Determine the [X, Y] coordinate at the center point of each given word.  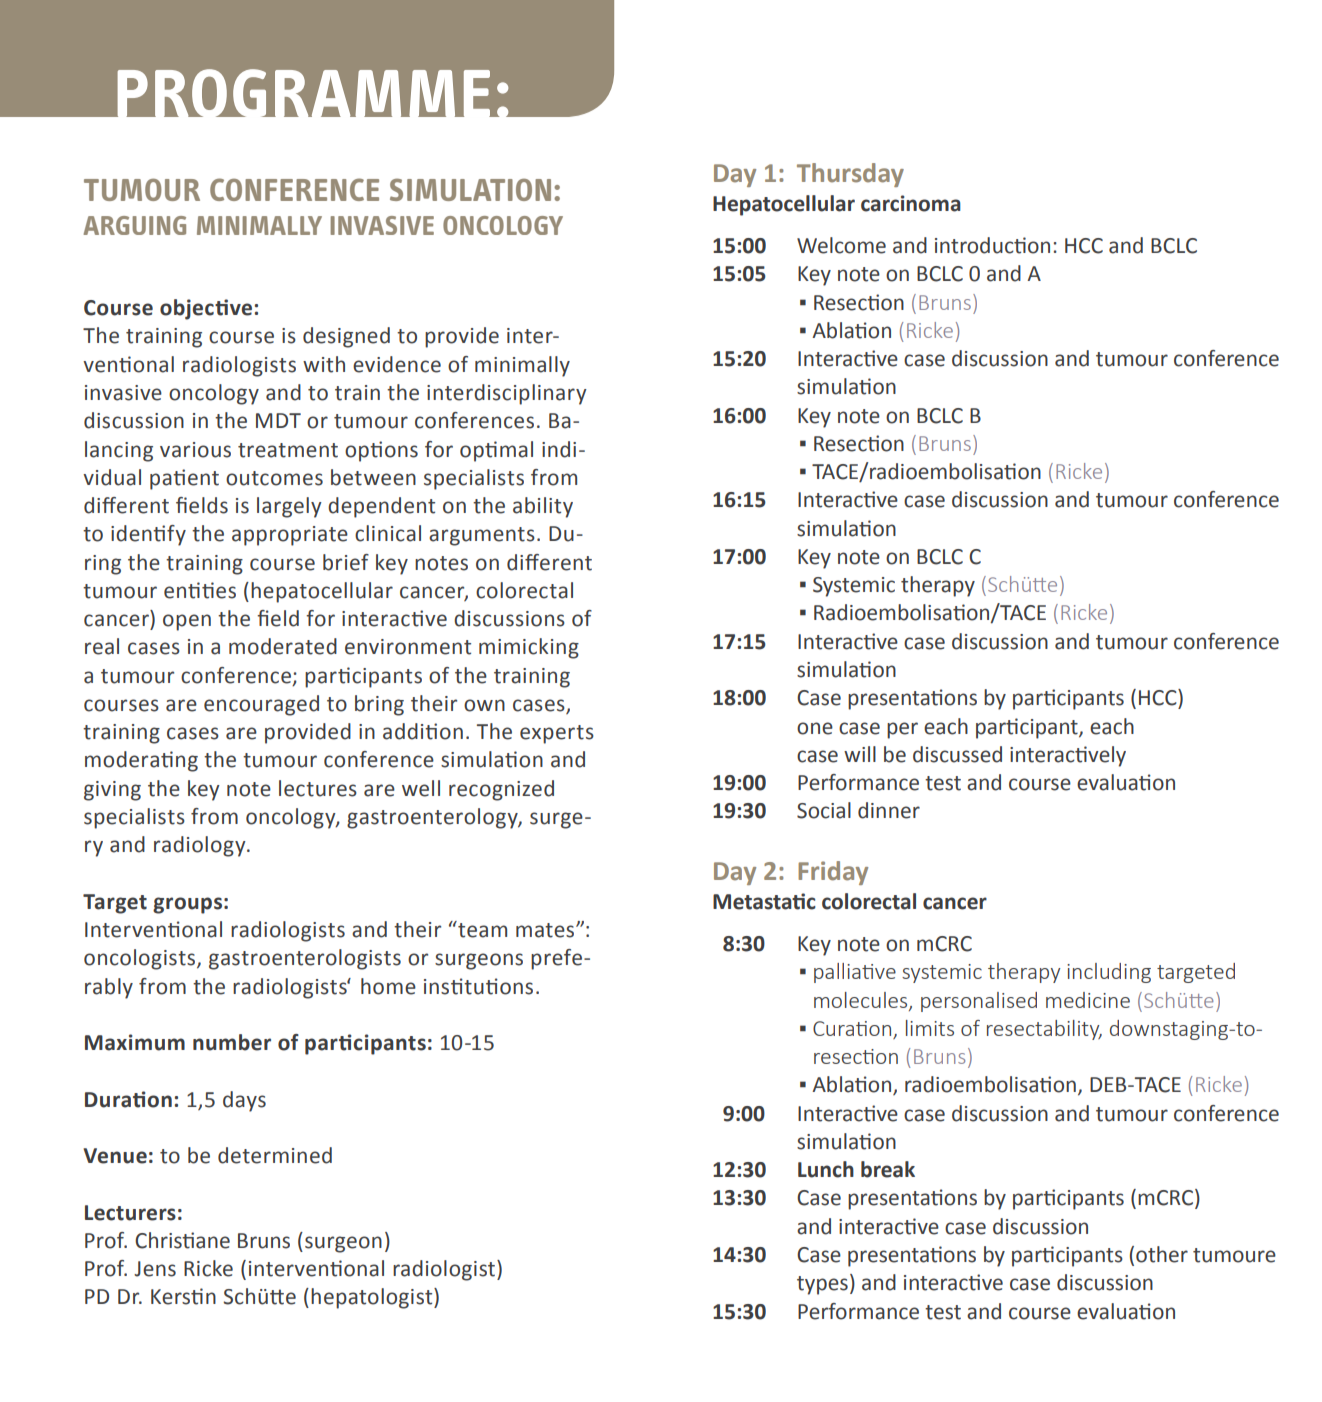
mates [546, 930]
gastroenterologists [305, 959]
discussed [957, 754]
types [822, 1285]
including [1109, 973]
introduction [992, 245]
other [1162, 1254]
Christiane [182, 1240]
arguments [482, 536]
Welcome [841, 245]
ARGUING [135, 225]
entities [200, 590]
